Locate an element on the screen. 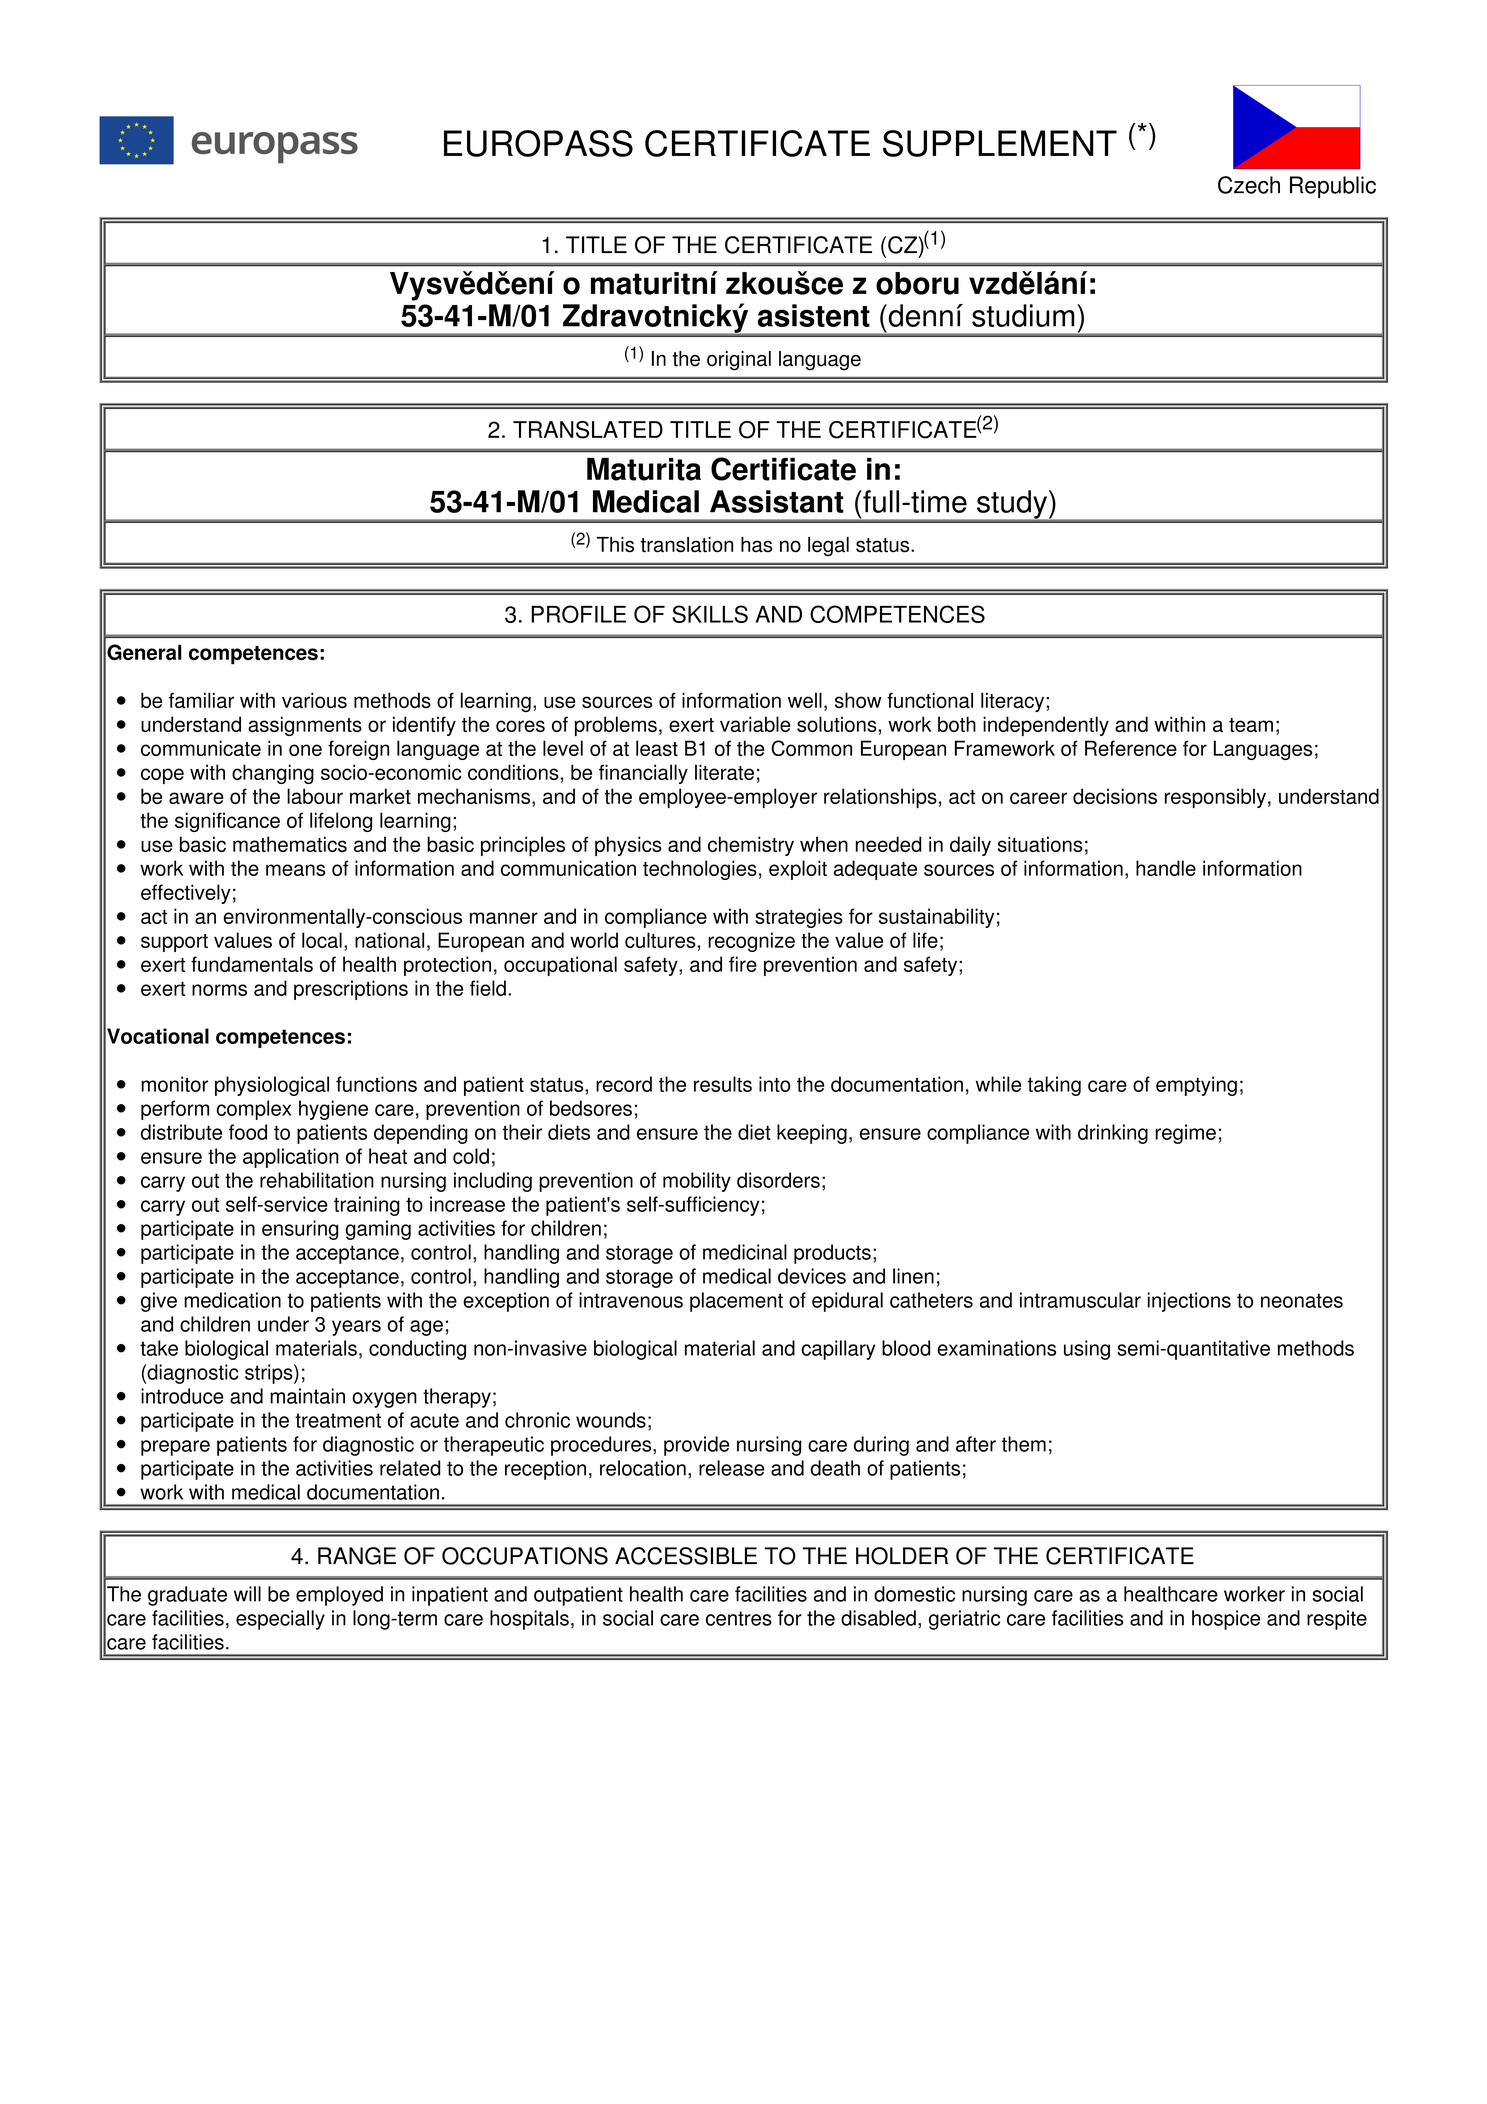 This screenshot has height=2104, width=1487. legal is located at coordinates (828, 546).
